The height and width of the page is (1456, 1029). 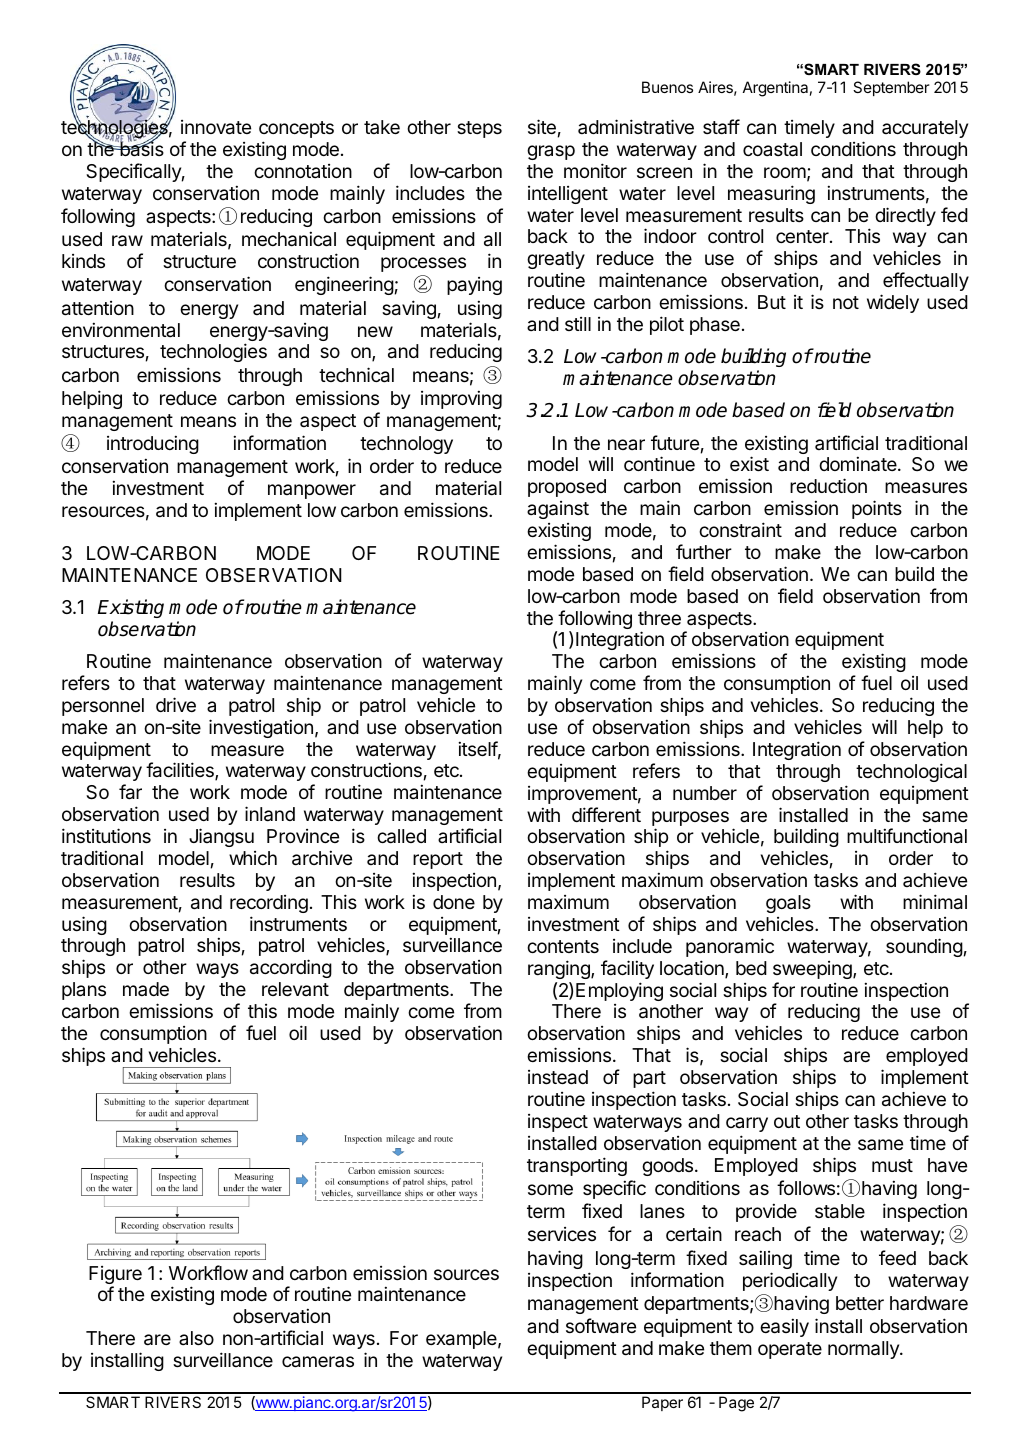 I want to click on September, so click(x=891, y=88).
